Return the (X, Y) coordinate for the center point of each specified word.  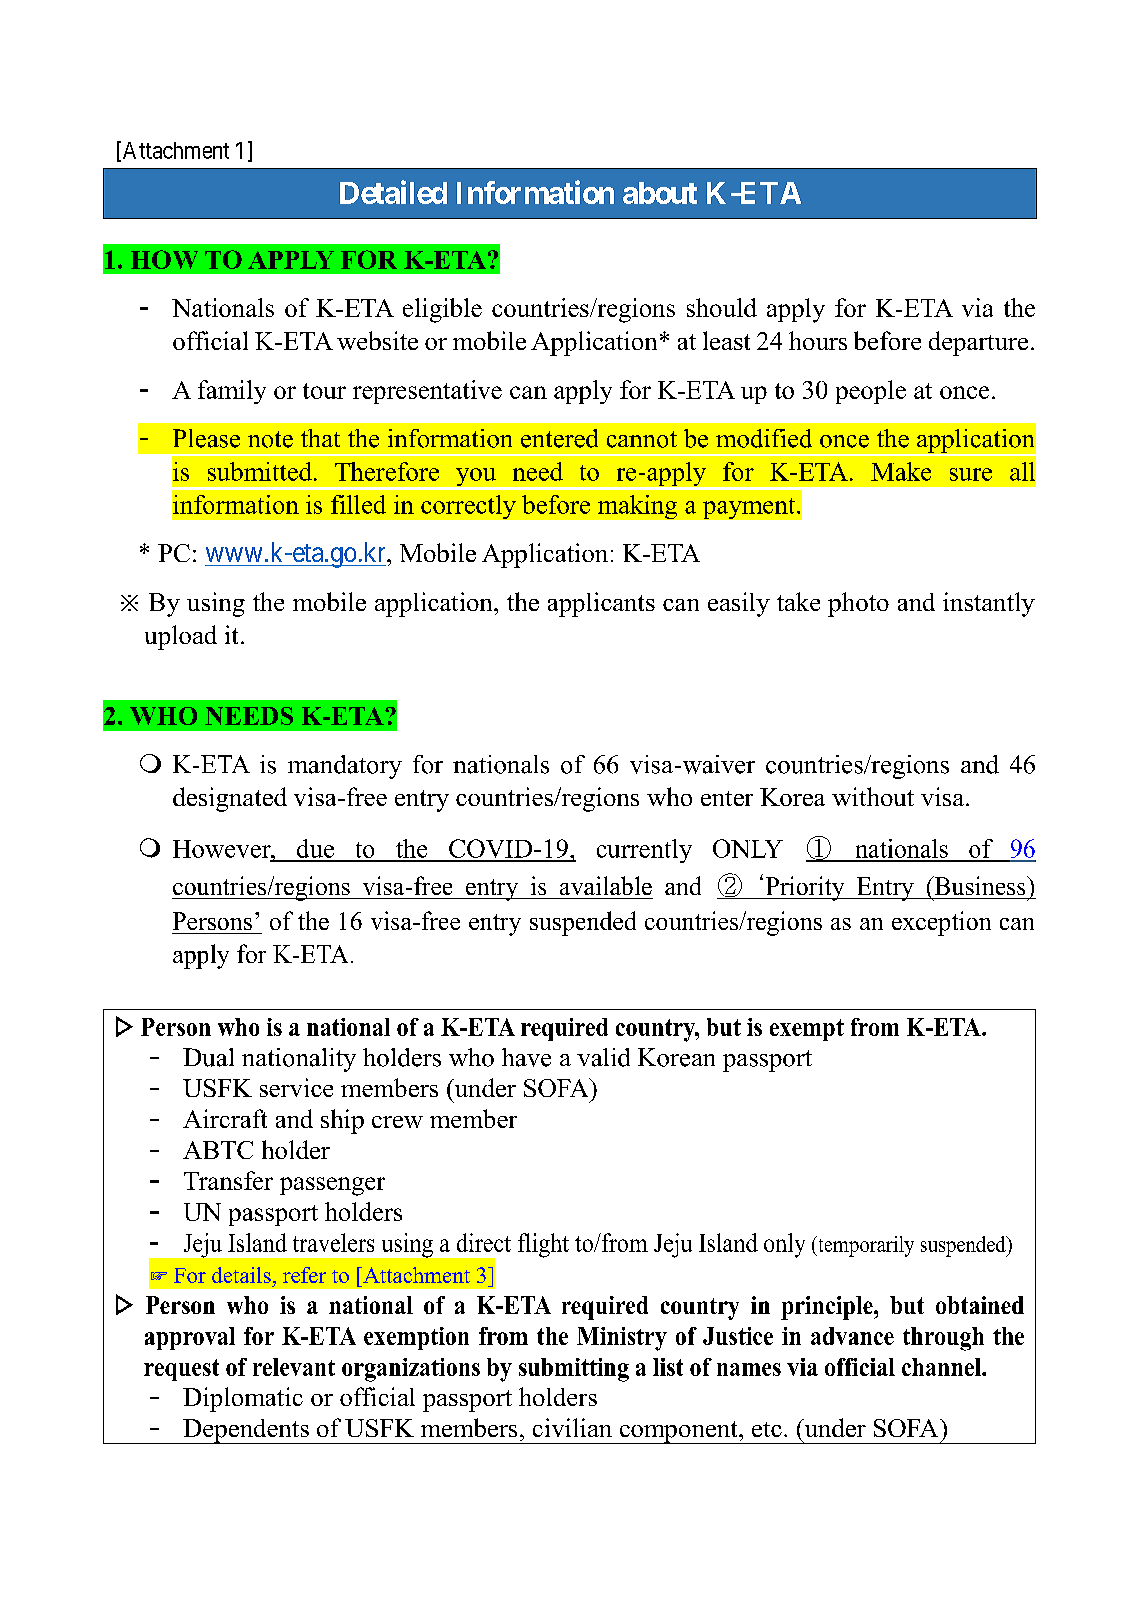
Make (901, 471)
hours (818, 340)
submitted (260, 471)
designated (230, 799)
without (873, 796)
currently (644, 851)
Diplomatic (243, 1399)
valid (603, 1057)
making (637, 507)
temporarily (865, 1246)
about (660, 193)
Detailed (393, 192)
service (296, 1087)
